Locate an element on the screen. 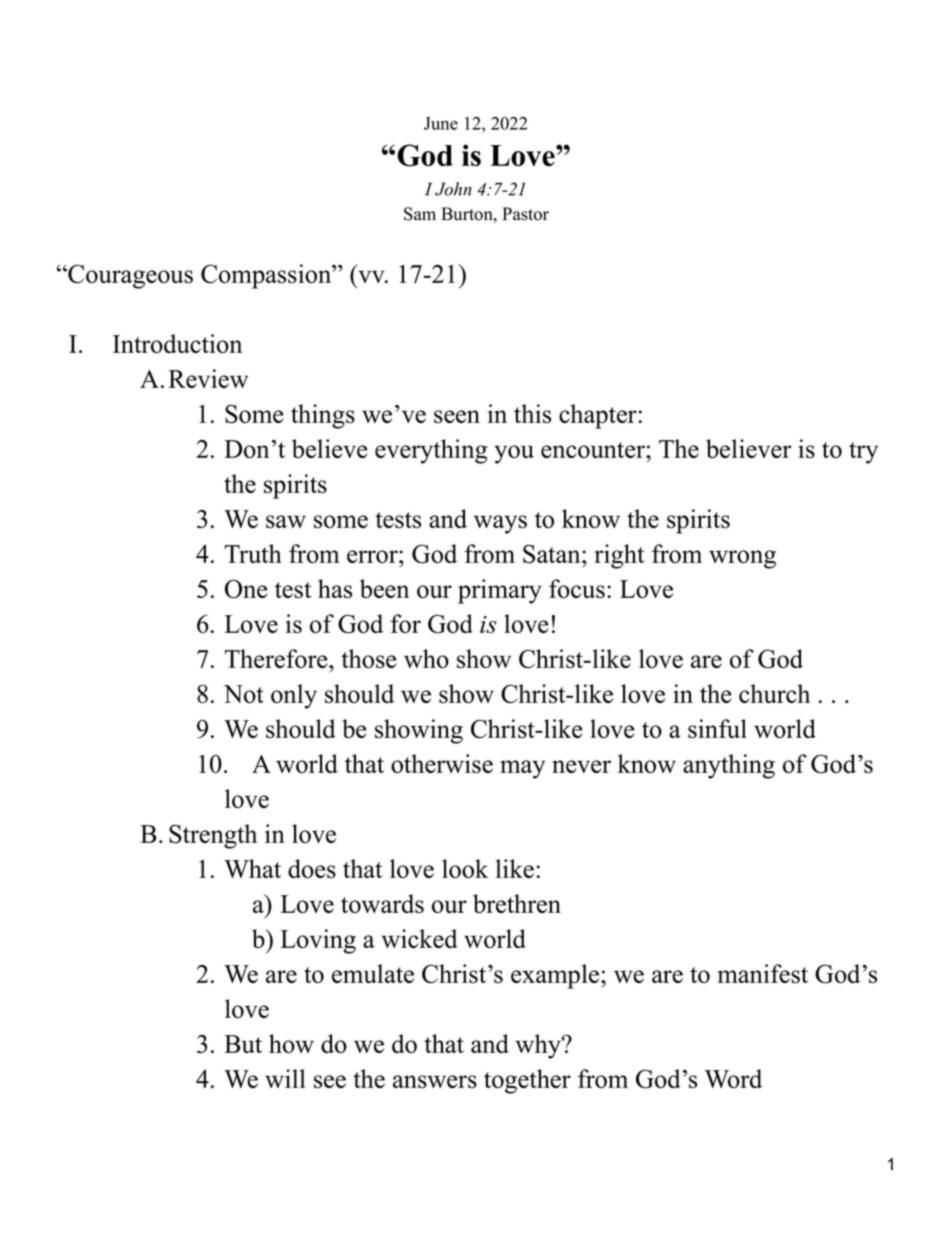  wrong is located at coordinates (742, 559).
